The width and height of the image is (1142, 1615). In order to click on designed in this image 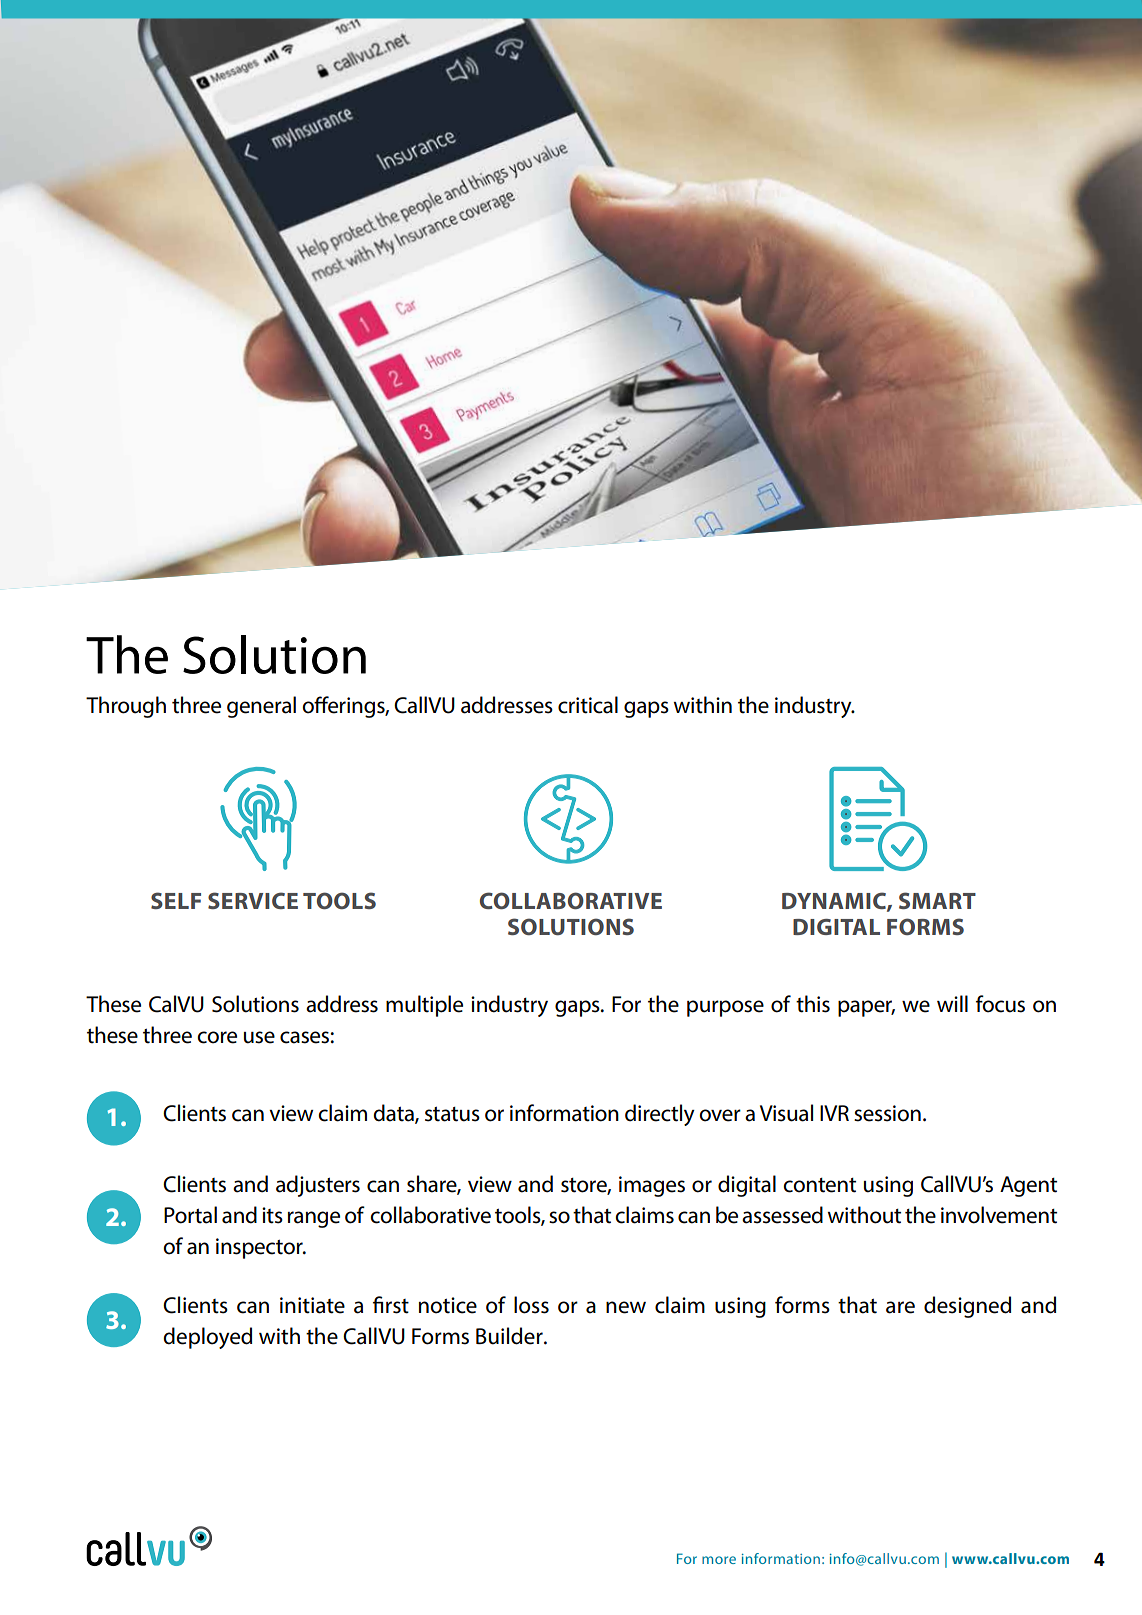, I will do `click(967, 1307)`.
